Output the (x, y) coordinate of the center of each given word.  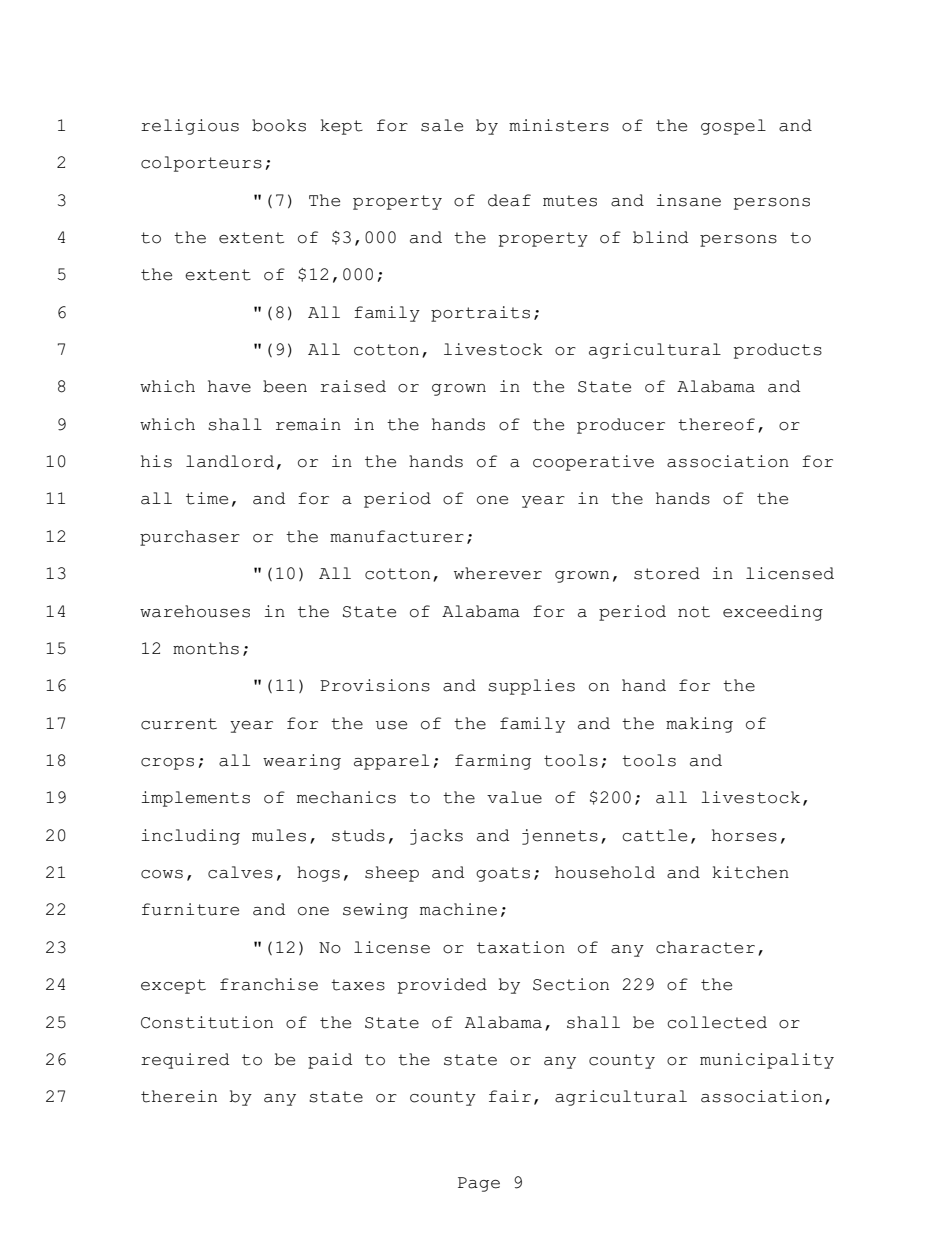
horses (744, 835)
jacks (436, 837)
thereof (716, 424)
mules (279, 835)
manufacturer (397, 536)
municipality (767, 1061)
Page (479, 1184)
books (279, 125)
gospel (733, 127)
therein (179, 1096)
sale (442, 125)
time (207, 498)
